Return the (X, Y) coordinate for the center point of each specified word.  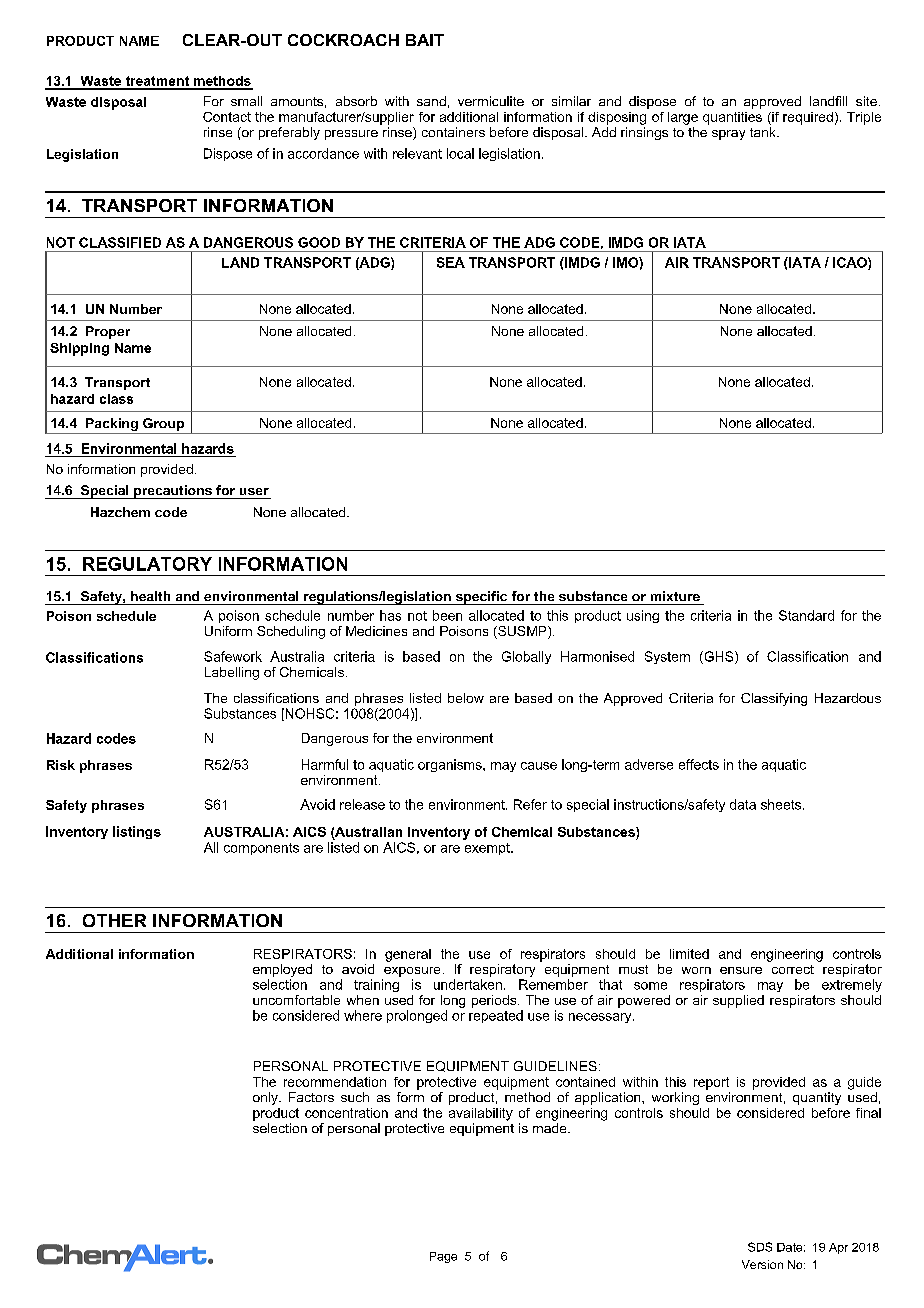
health (150, 596)
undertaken (468, 984)
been (447, 615)
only (266, 1098)
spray (728, 135)
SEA (451, 262)
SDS (760, 1247)
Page (443, 1257)
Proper (108, 332)
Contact (227, 117)
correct (793, 969)
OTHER (114, 920)
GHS (719, 657)
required (808, 118)
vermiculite (491, 101)
